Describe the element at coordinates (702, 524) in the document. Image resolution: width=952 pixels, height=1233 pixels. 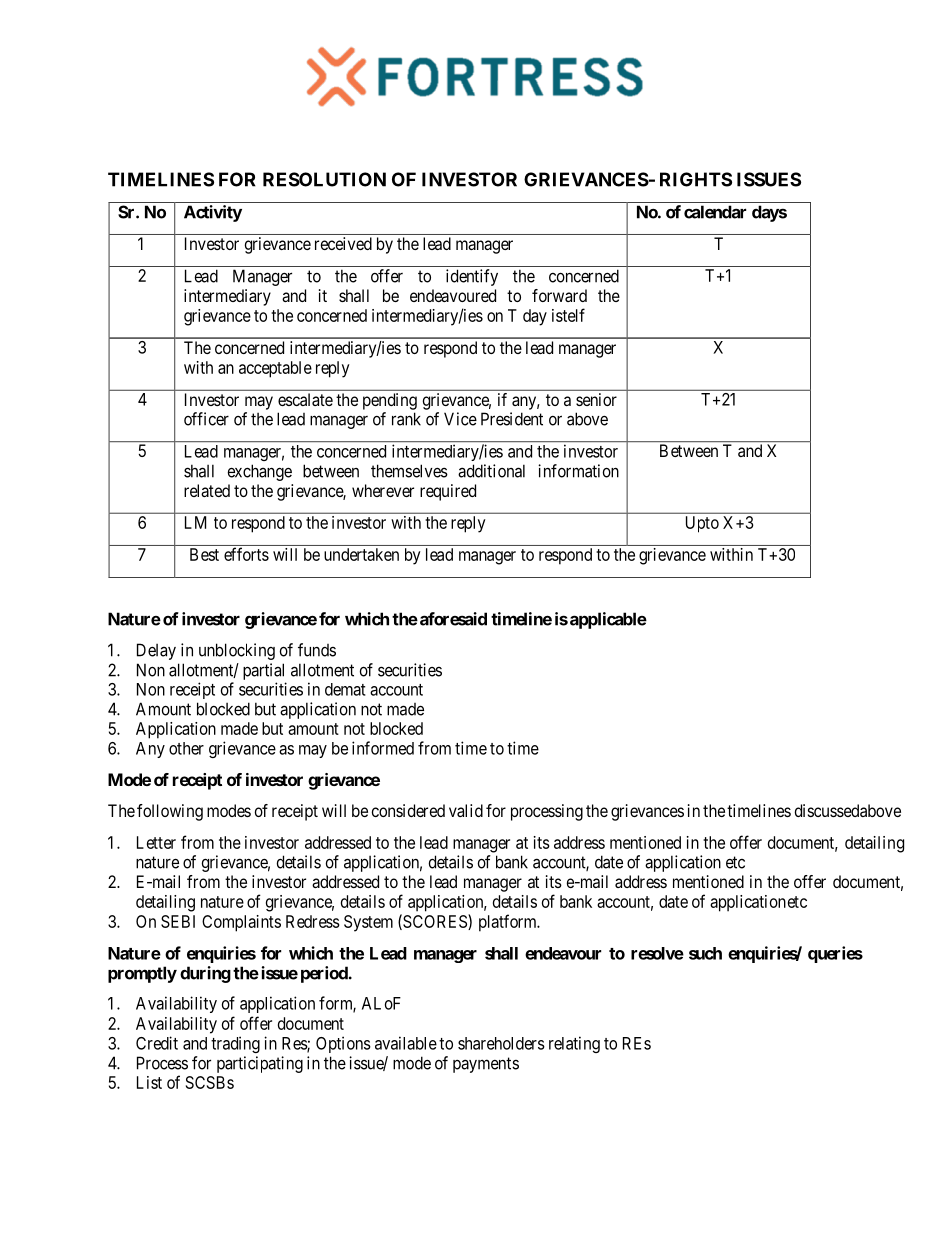
I see `Upto` at that location.
